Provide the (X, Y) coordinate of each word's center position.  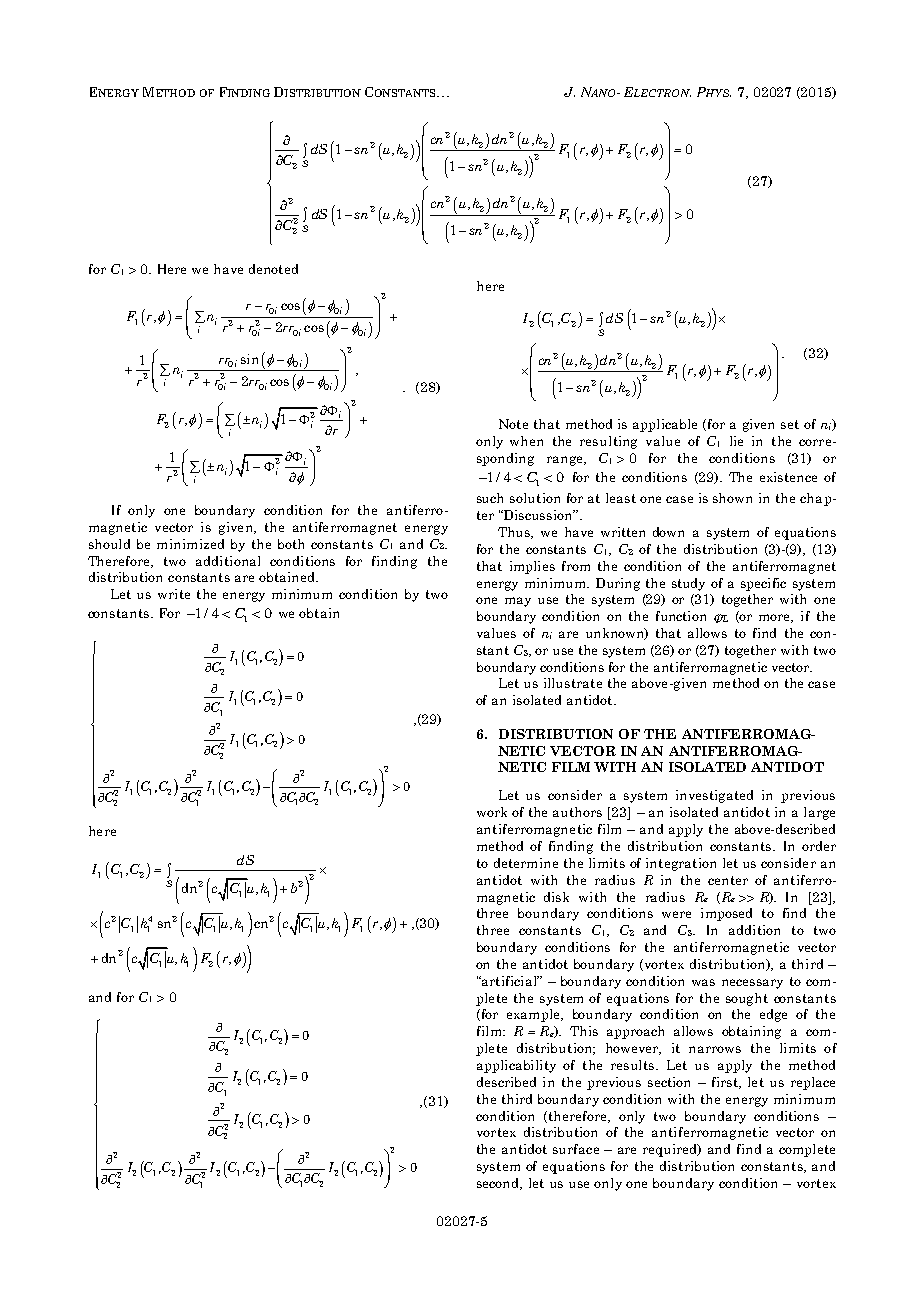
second (499, 1184)
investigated (714, 796)
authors (577, 812)
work (492, 812)
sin (249, 359)
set (790, 424)
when (526, 441)
